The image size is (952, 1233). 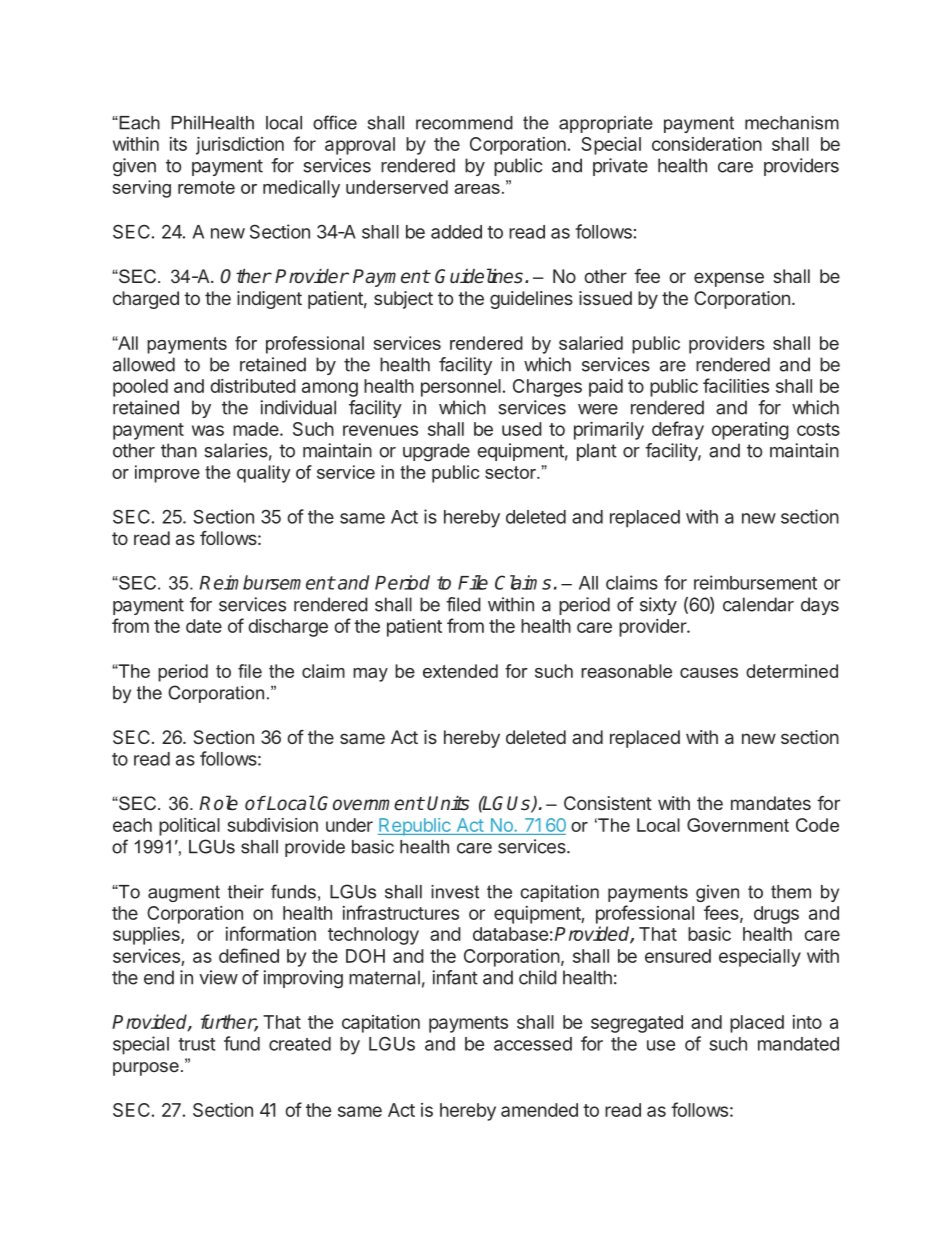 I want to click on jurisdiction, so click(x=240, y=146).
